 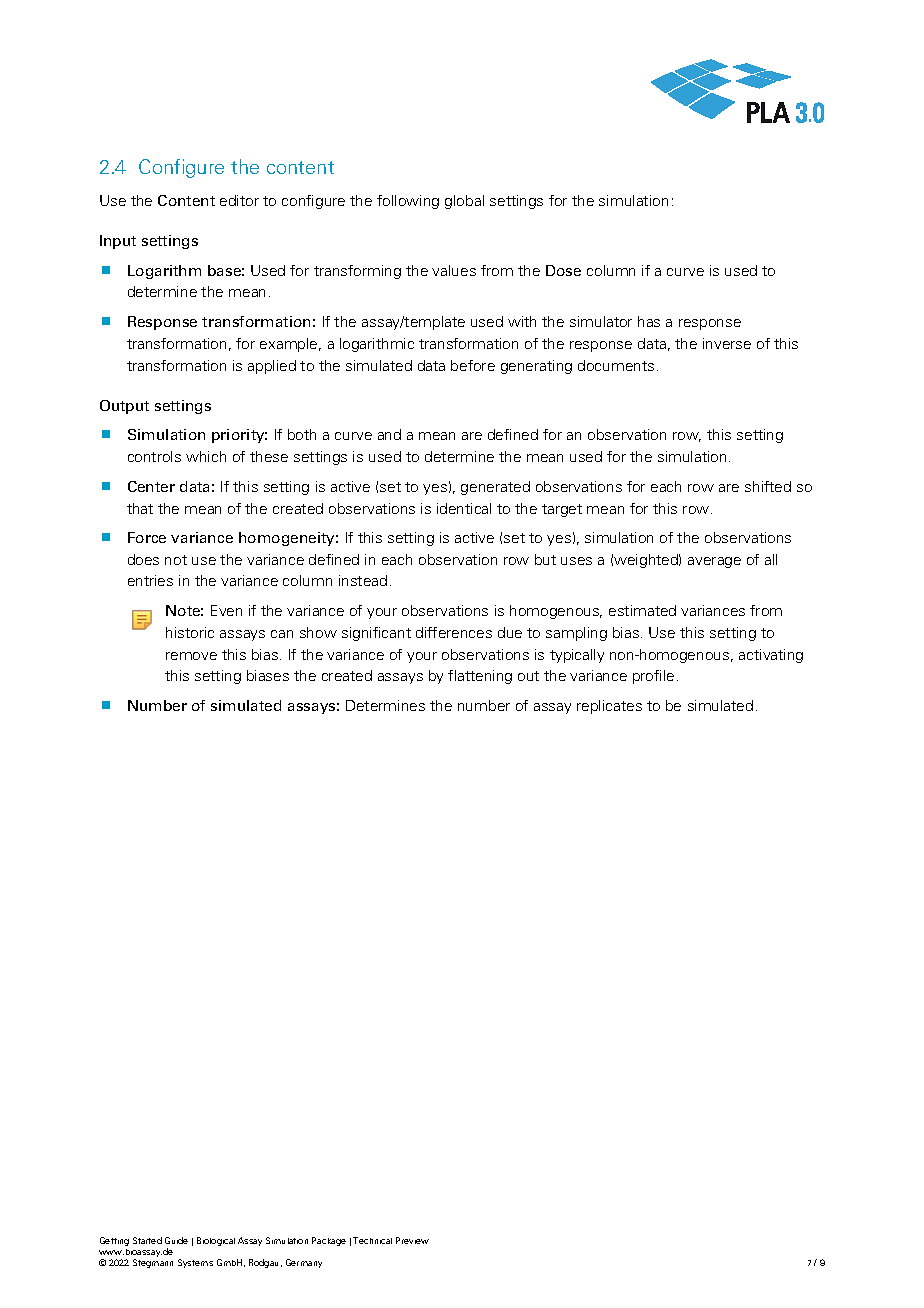 What do you see at coordinates (480, 677) in the screenshot?
I see `flattening` at bounding box center [480, 677].
